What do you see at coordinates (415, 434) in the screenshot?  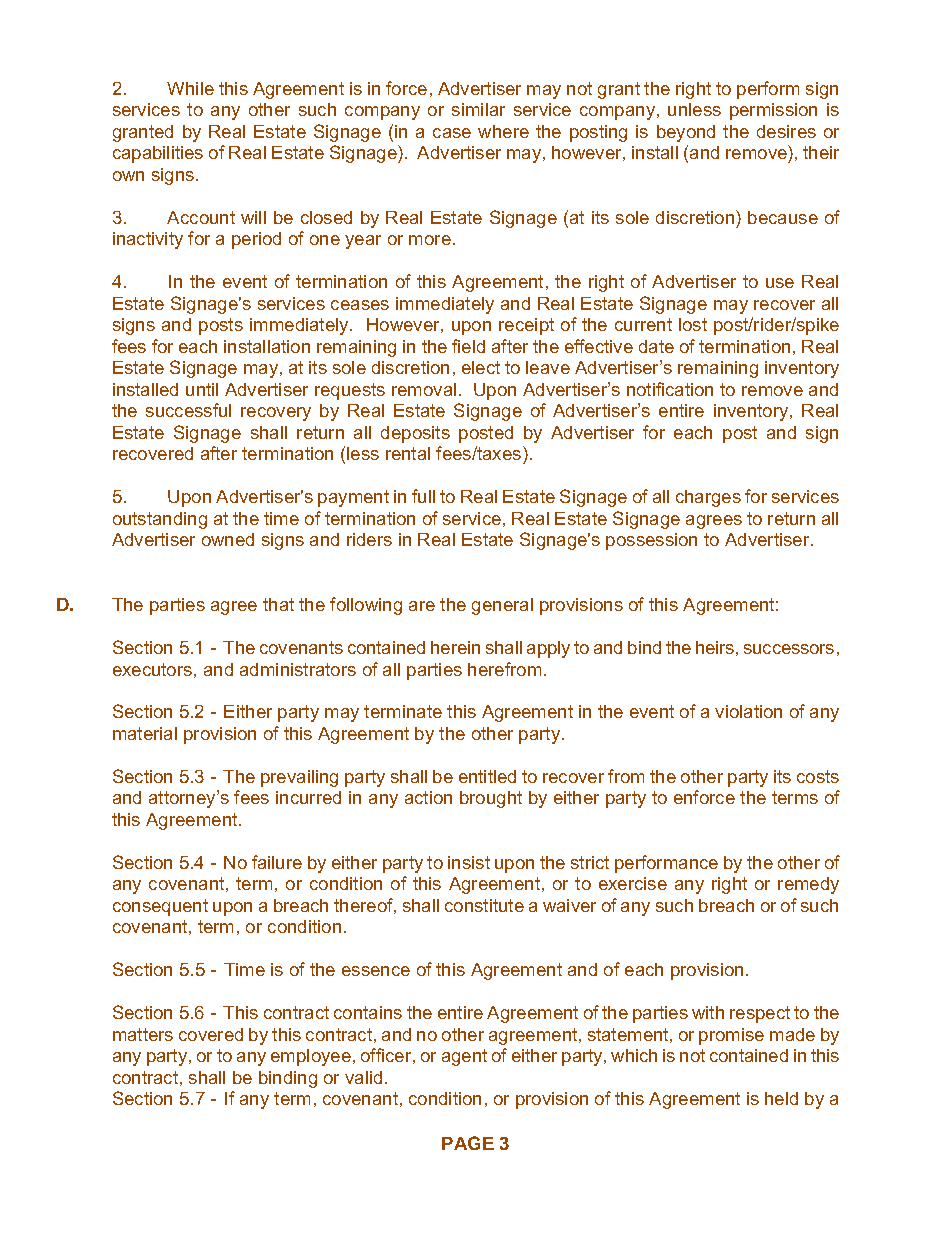 I see `deposits` at bounding box center [415, 434].
